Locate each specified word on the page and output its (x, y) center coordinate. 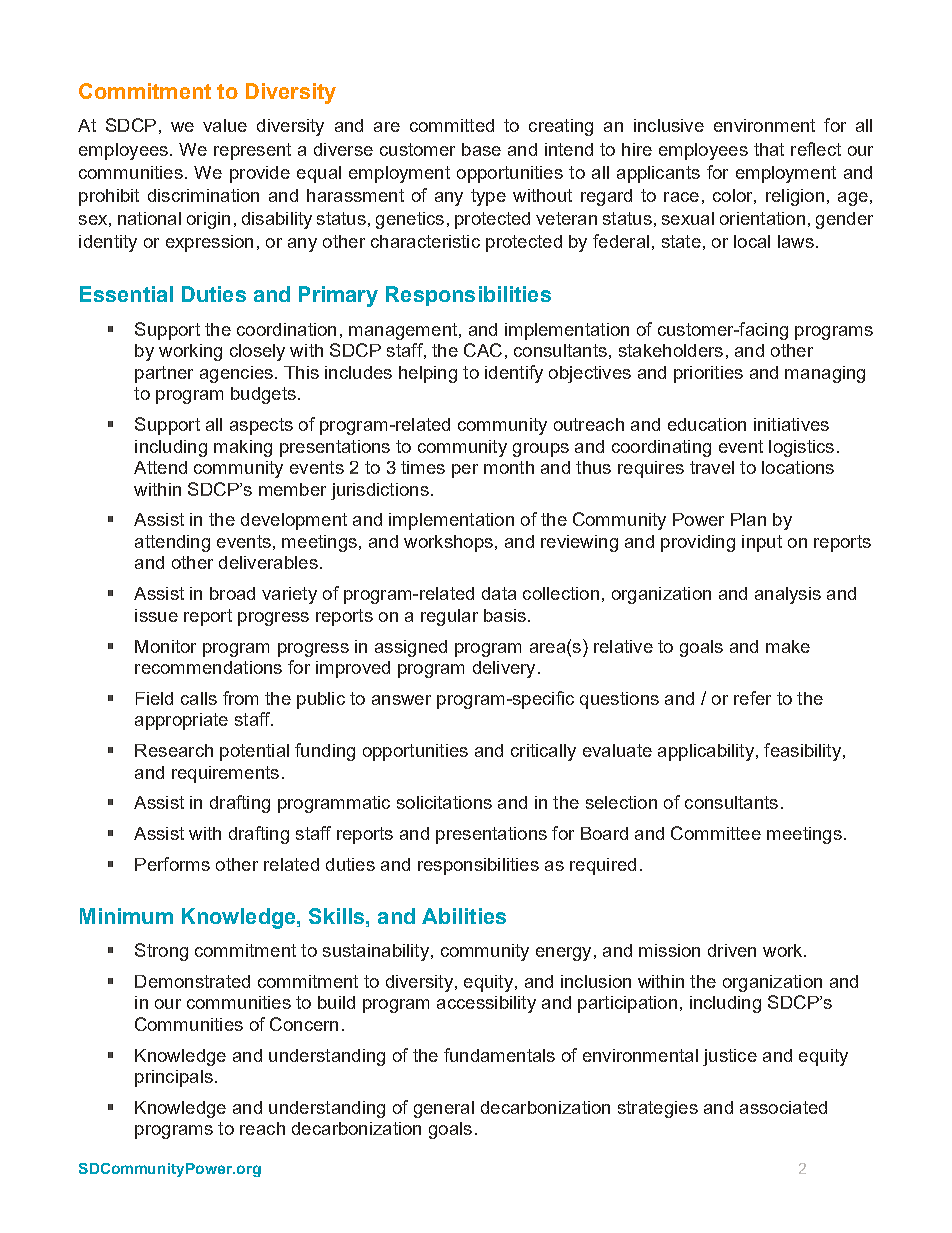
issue (156, 615)
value (225, 125)
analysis (788, 595)
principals (174, 1078)
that (769, 149)
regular (449, 617)
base (481, 149)
